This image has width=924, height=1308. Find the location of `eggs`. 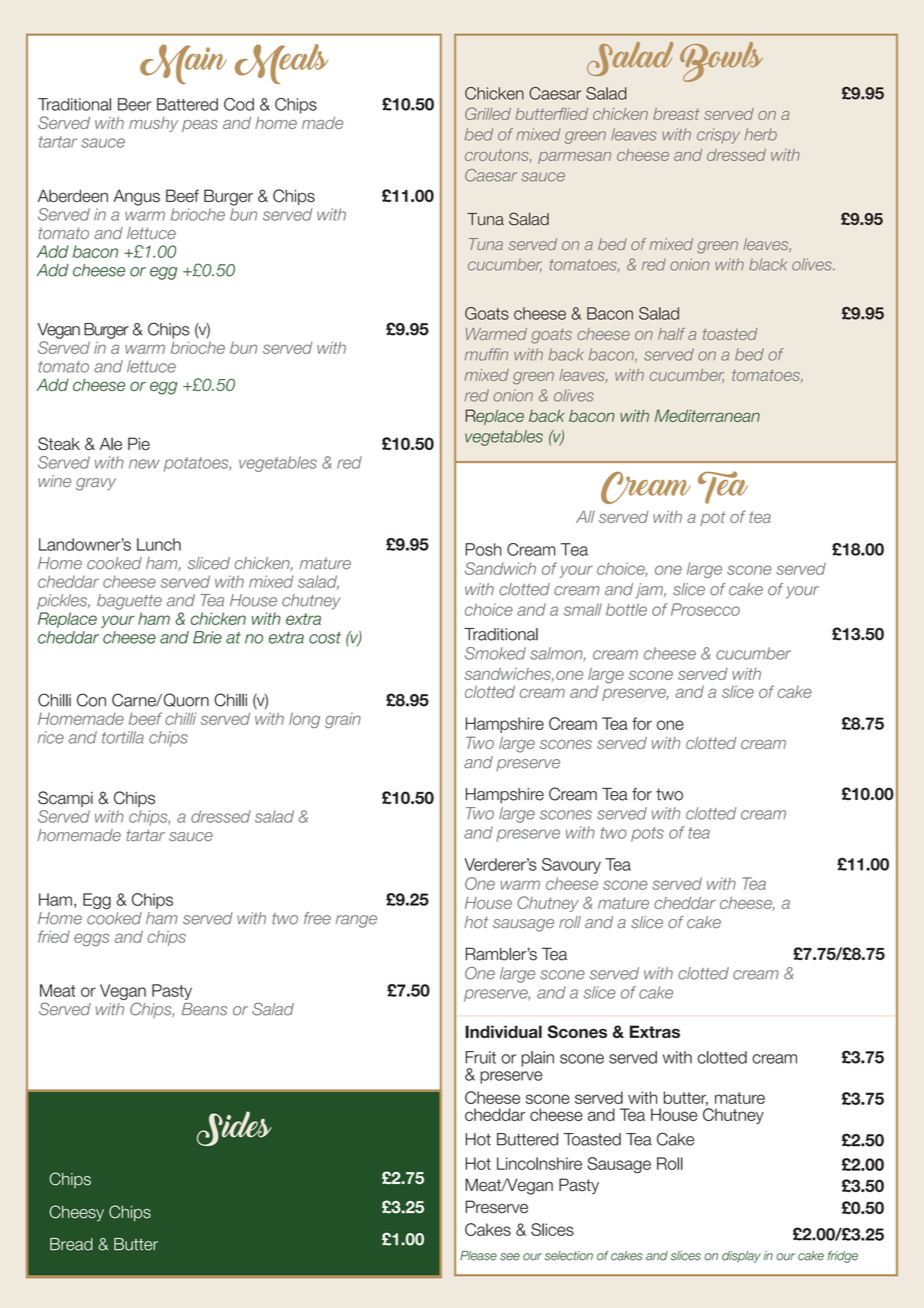

eggs is located at coordinates (91, 939).
